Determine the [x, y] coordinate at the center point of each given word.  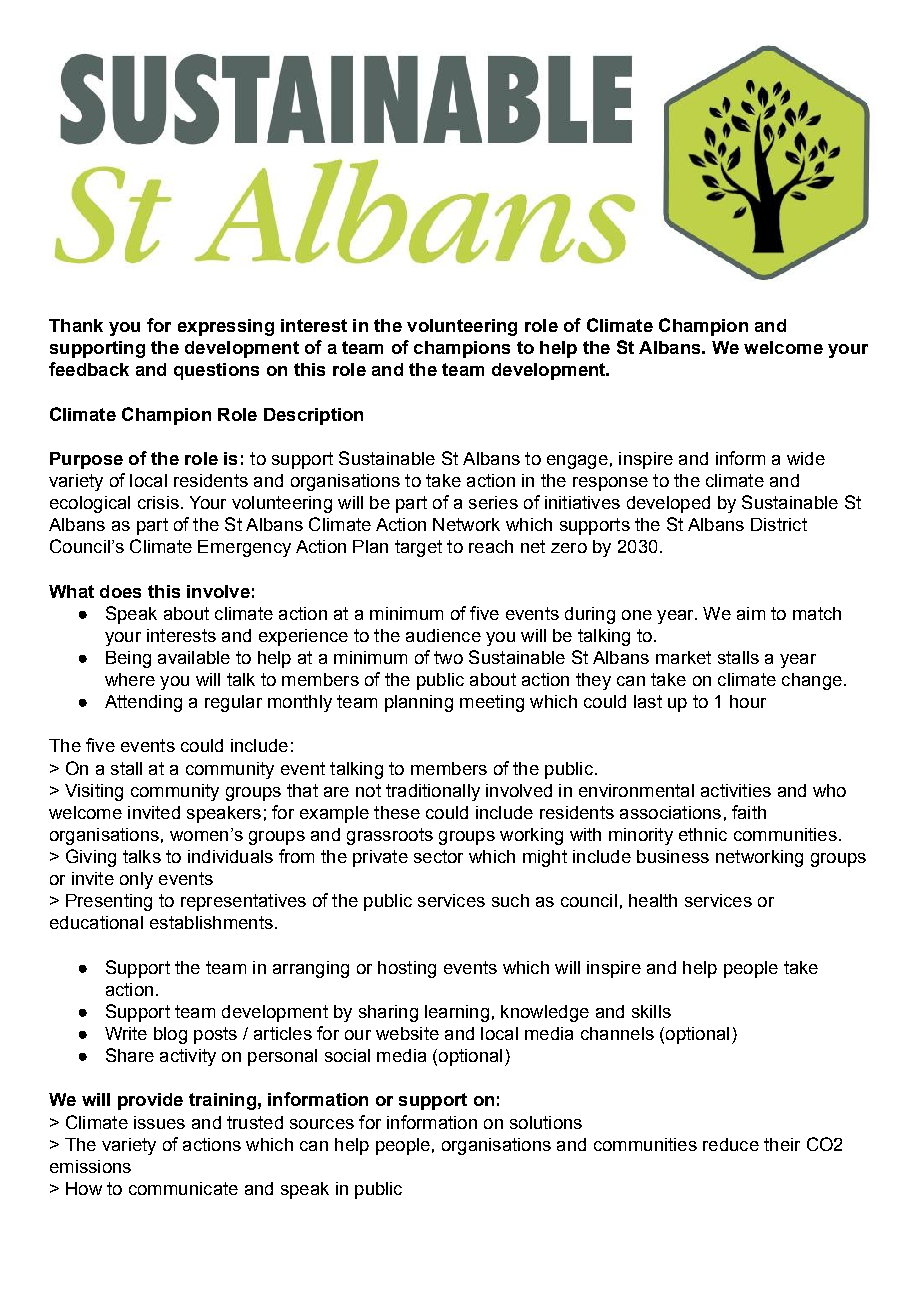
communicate [183, 1188]
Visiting [94, 792]
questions [216, 371]
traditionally [433, 792]
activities [736, 790]
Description [313, 416]
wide [806, 458]
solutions [546, 1122]
